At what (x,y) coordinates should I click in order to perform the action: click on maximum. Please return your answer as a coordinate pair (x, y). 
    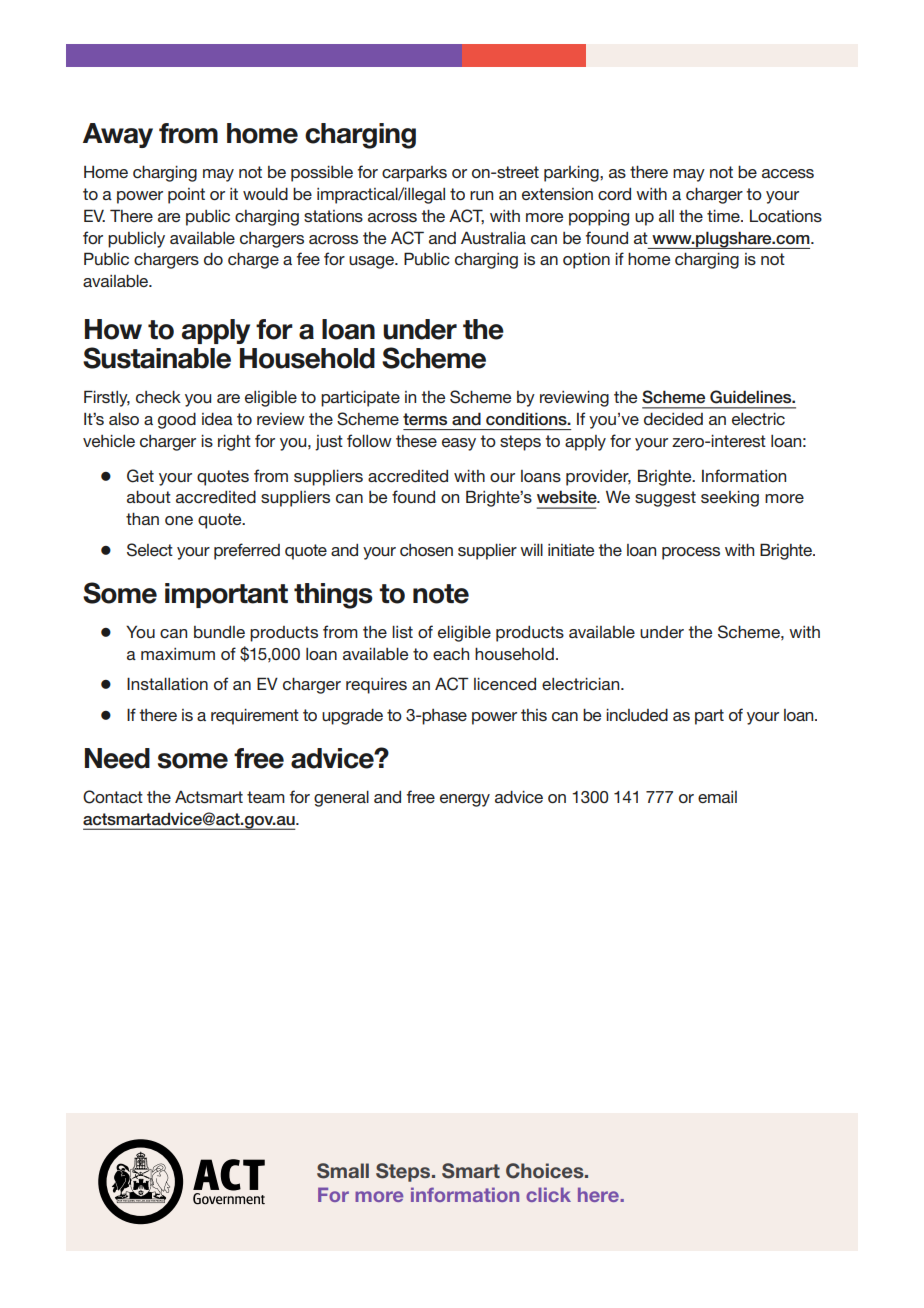
    Looking at the image, I should click on (178, 654).
